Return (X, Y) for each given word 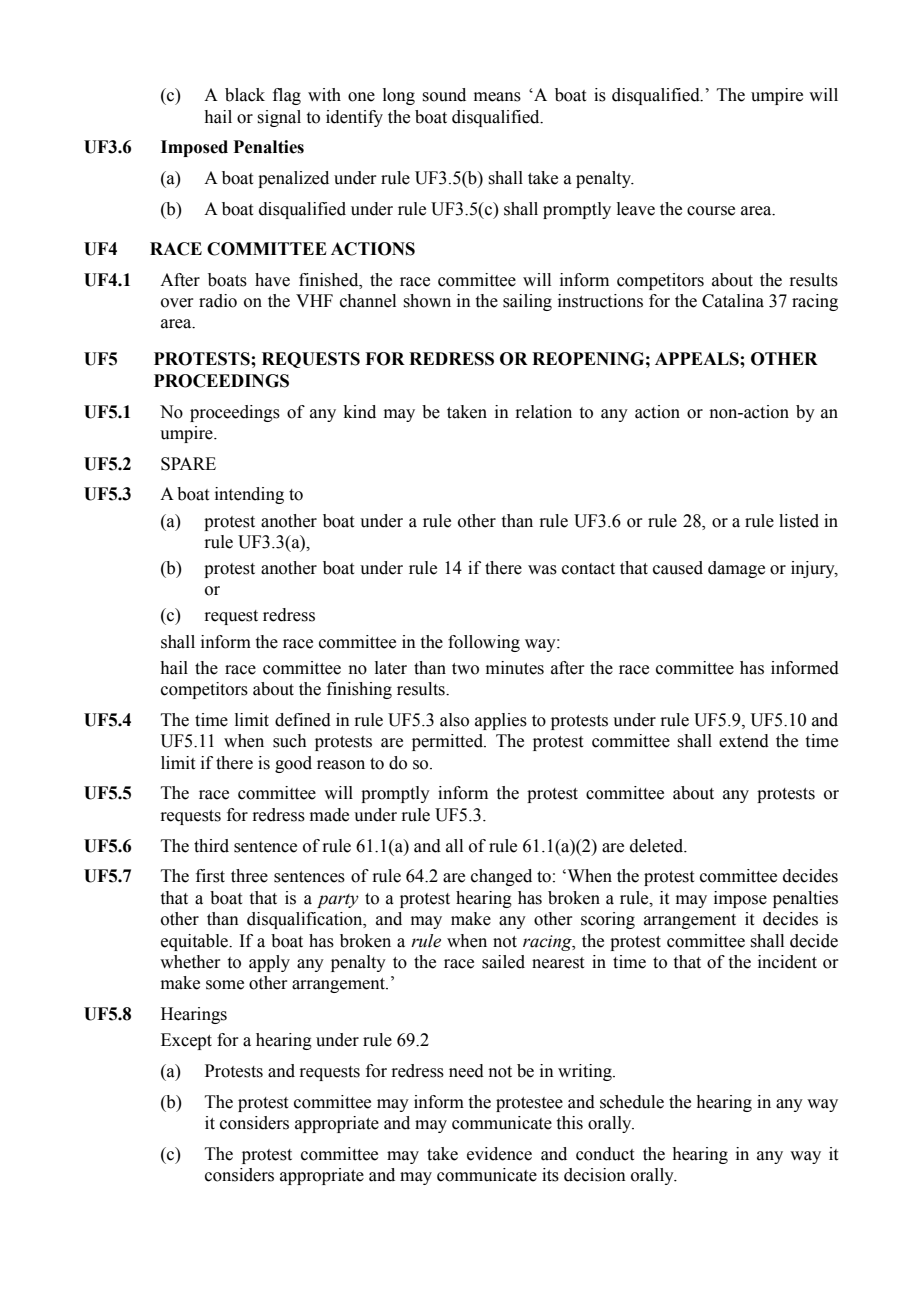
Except (186, 1041)
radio (218, 301)
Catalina (733, 301)
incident (787, 962)
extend (744, 741)
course (711, 211)
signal (279, 118)
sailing (527, 302)
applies (501, 721)
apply (269, 963)
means (497, 97)
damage (736, 569)
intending (249, 495)
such (290, 741)
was (542, 570)
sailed (503, 962)
